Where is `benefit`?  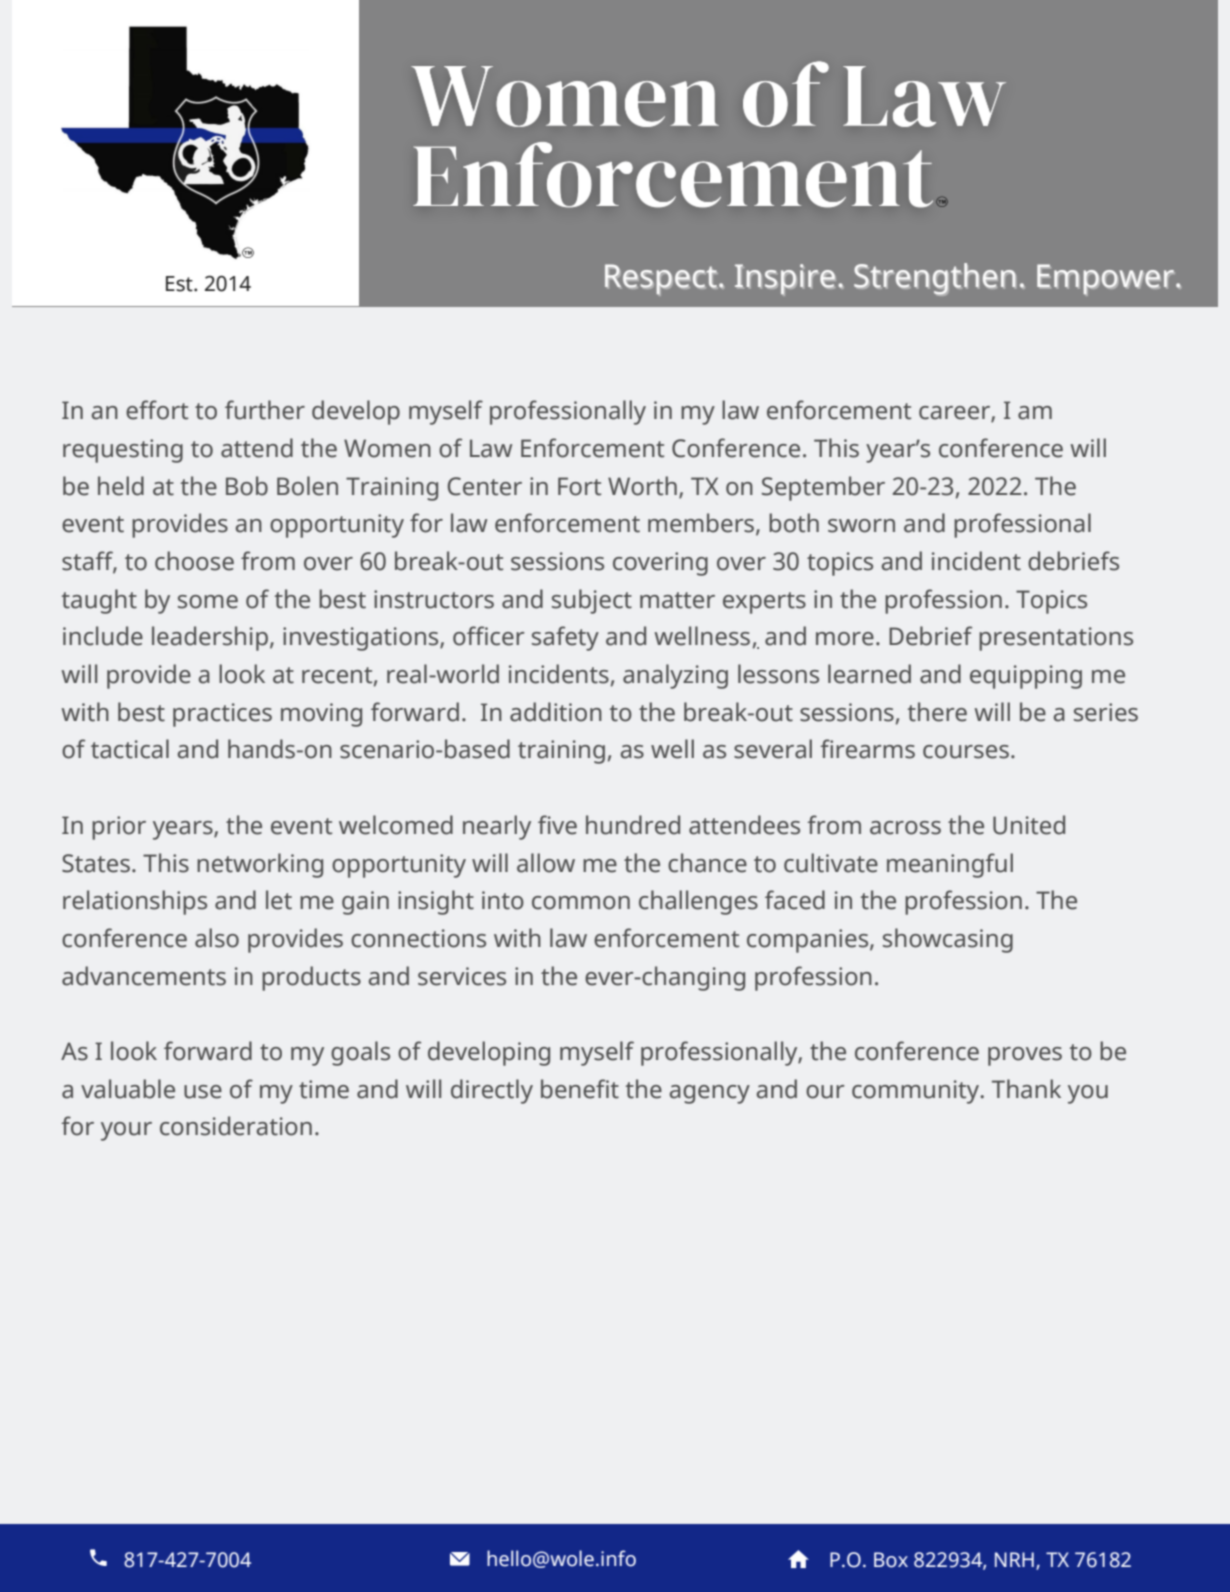
benefit is located at coordinates (580, 1089).
